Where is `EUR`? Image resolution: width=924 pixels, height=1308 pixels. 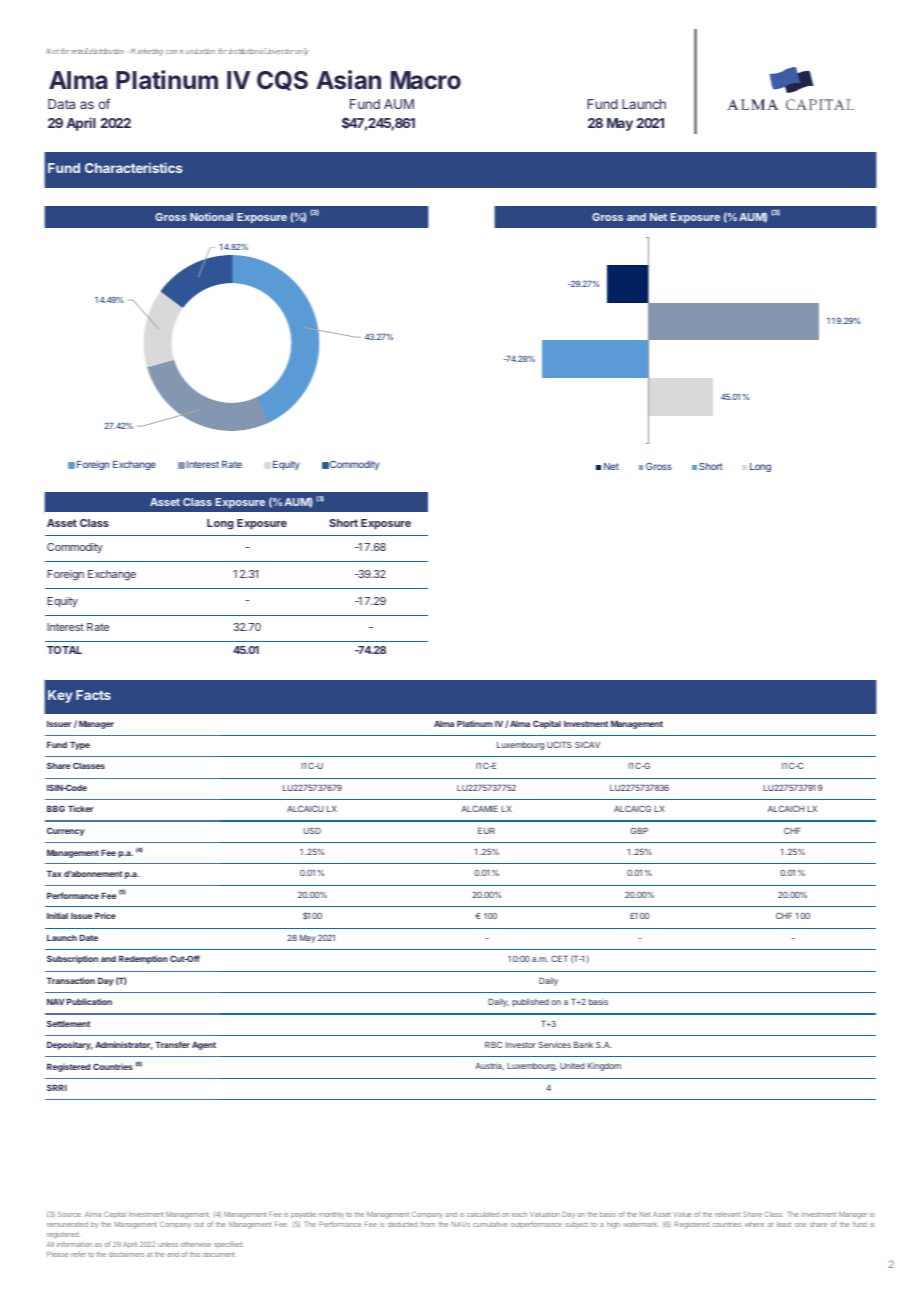
EUR is located at coordinates (486, 830).
